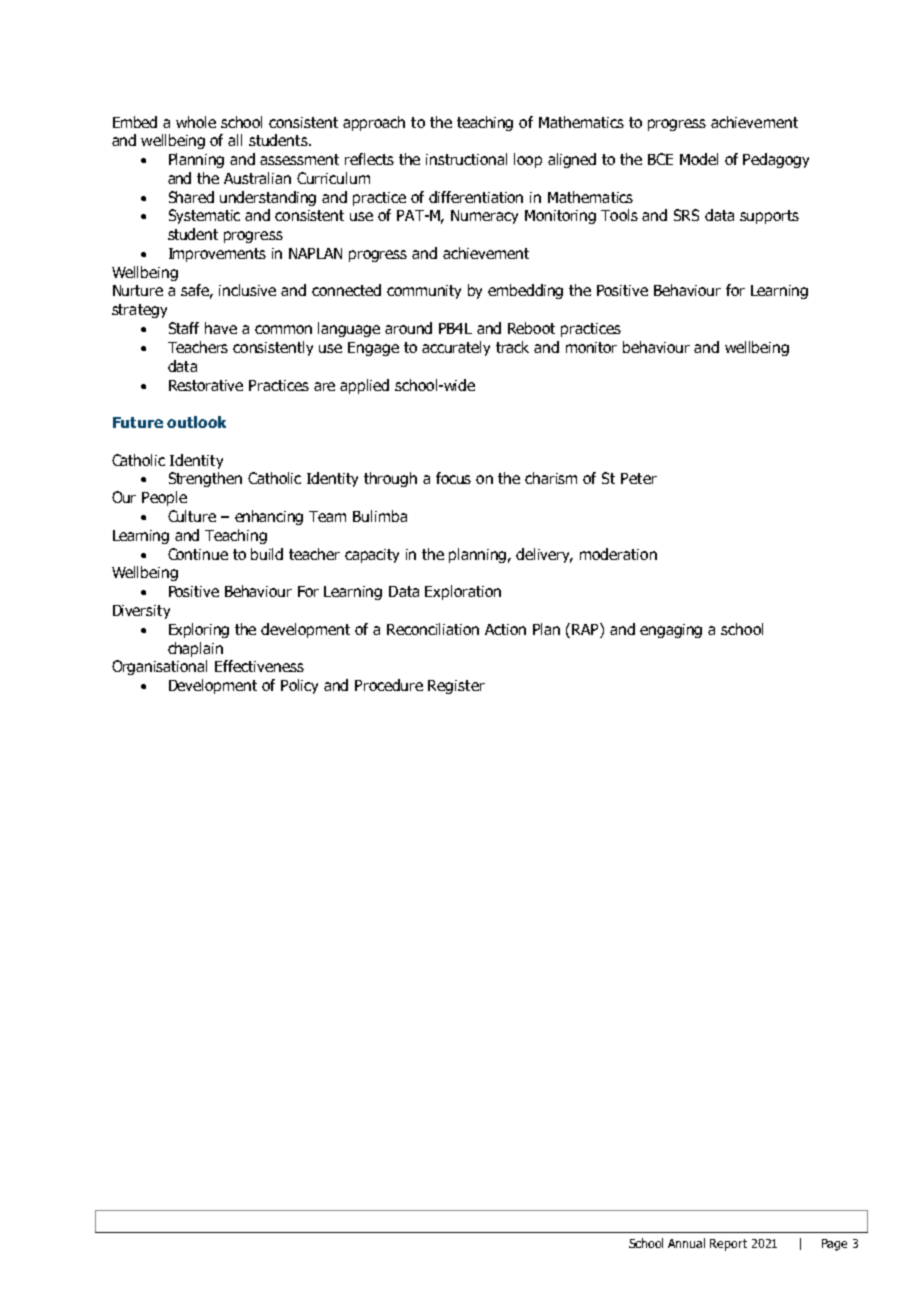 The image size is (924, 1308). What do you see at coordinates (389, 685) in the page?
I see `Procedure` at bounding box center [389, 685].
